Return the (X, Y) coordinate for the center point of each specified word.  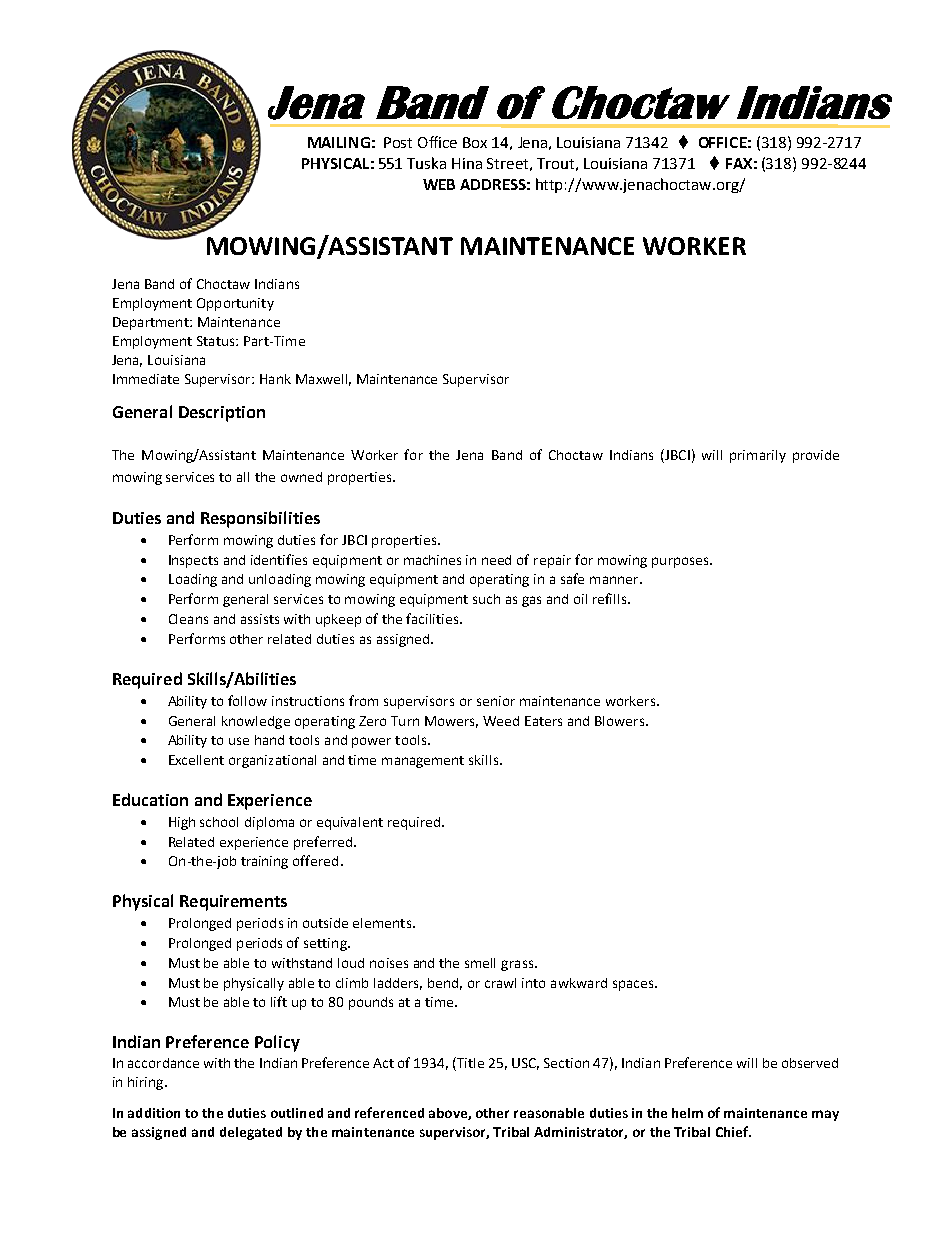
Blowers (621, 721)
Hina (467, 163)
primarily (758, 456)
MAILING (339, 142)
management (423, 762)
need (496, 560)
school (219, 822)
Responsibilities (260, 519)
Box (475, 142)
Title (469, 1064)
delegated (251, 1133)
